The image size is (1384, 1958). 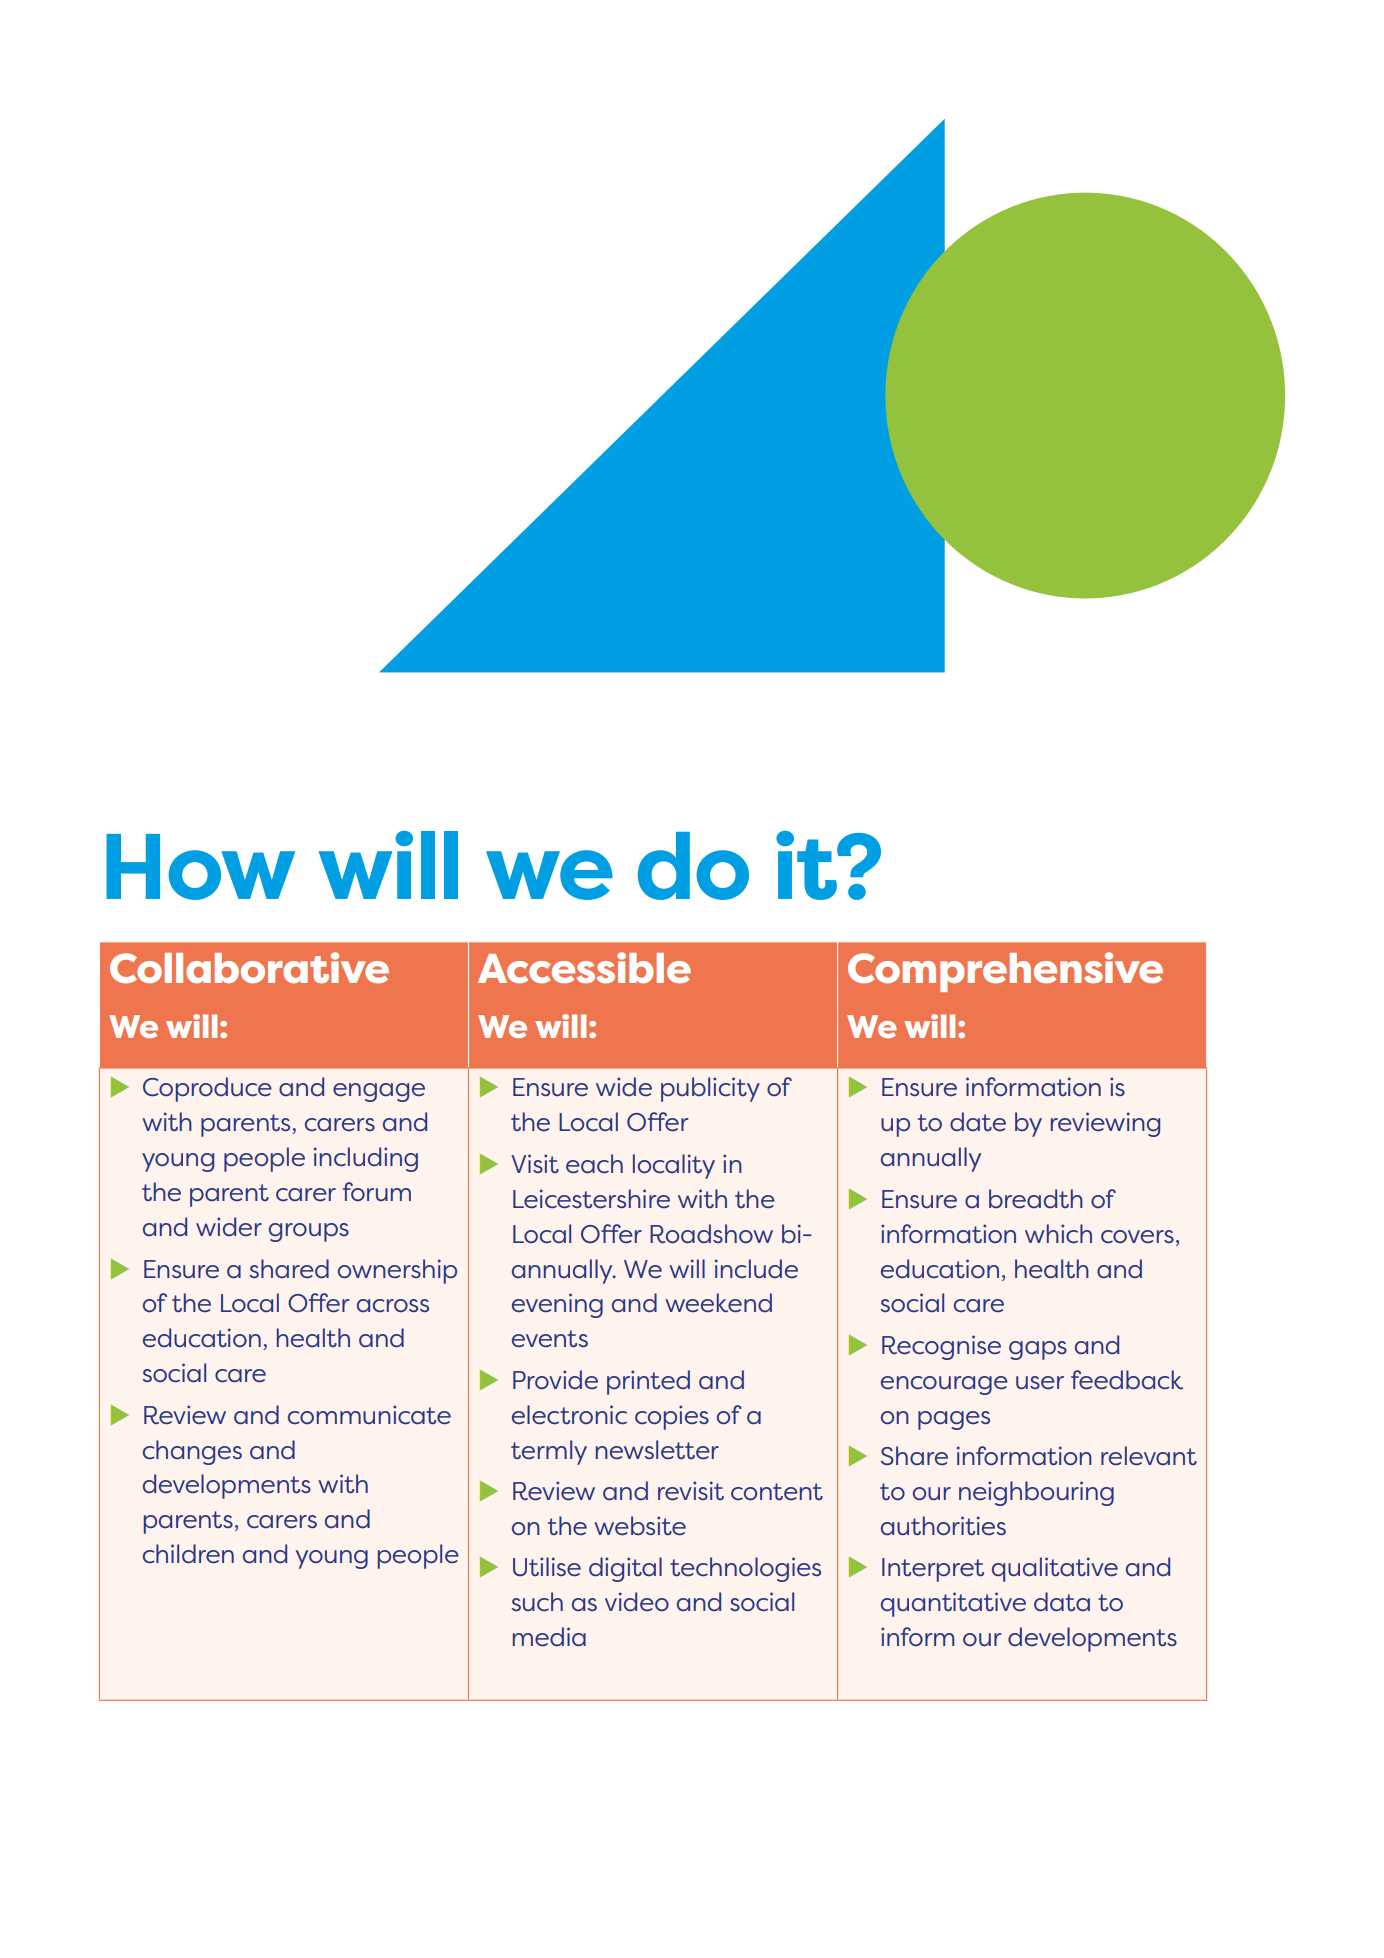 I want to click on Roadshow, so click(x=711, y=1233).
